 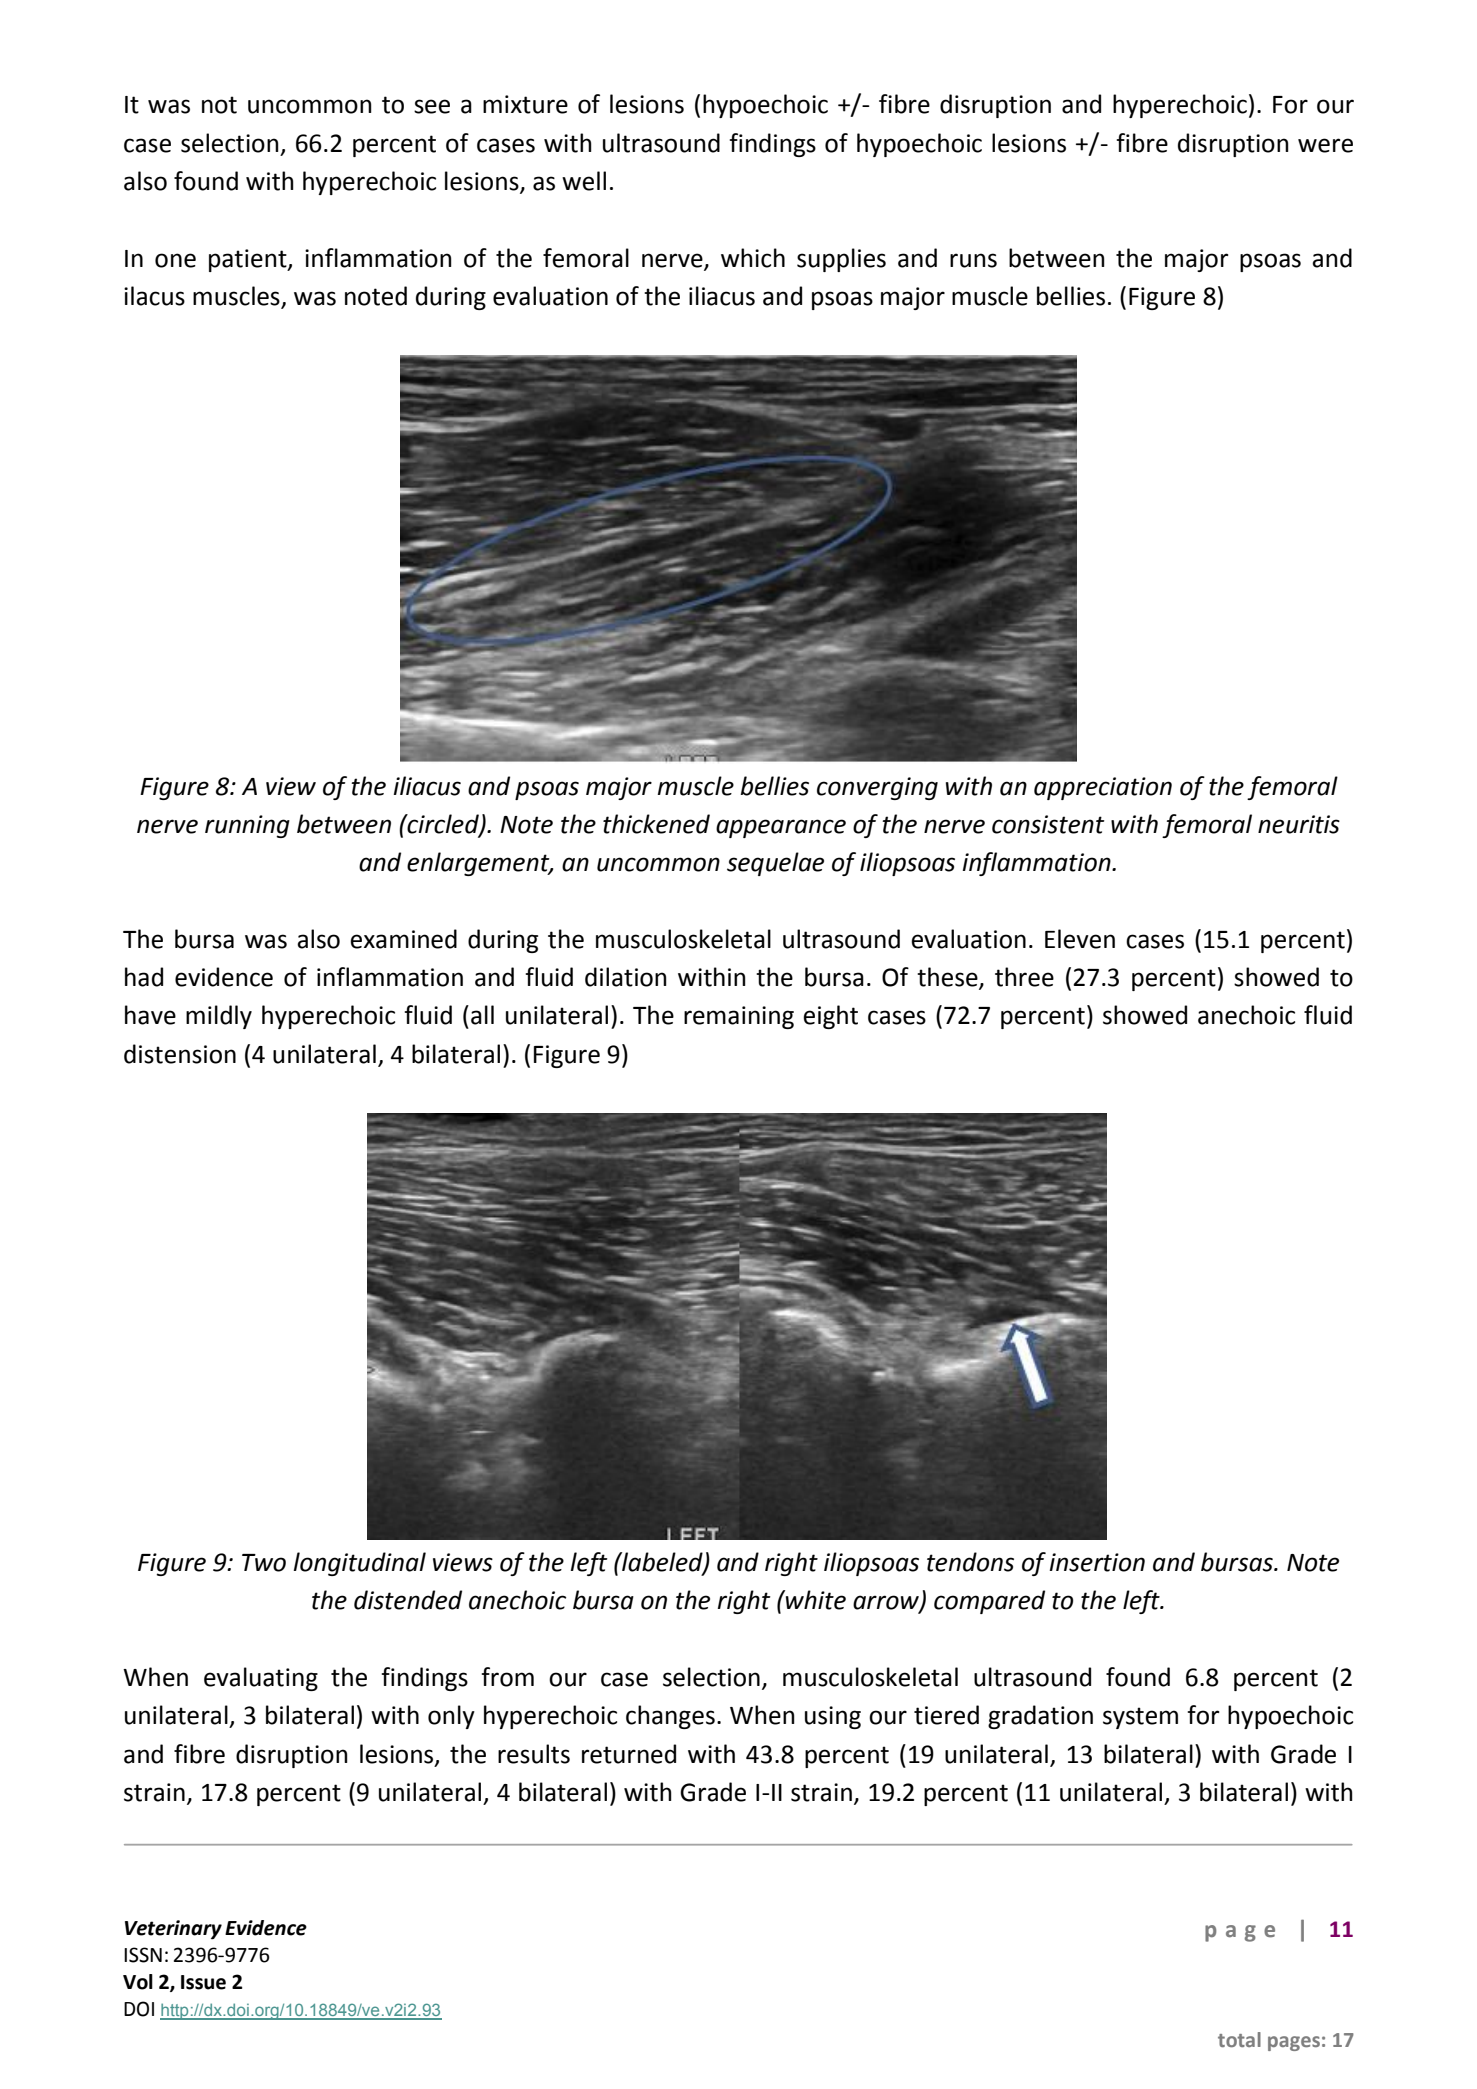 What do you see at coordinates (877, 788) in the screenshot?
I see `converging` at bounding box center [877, 788].
